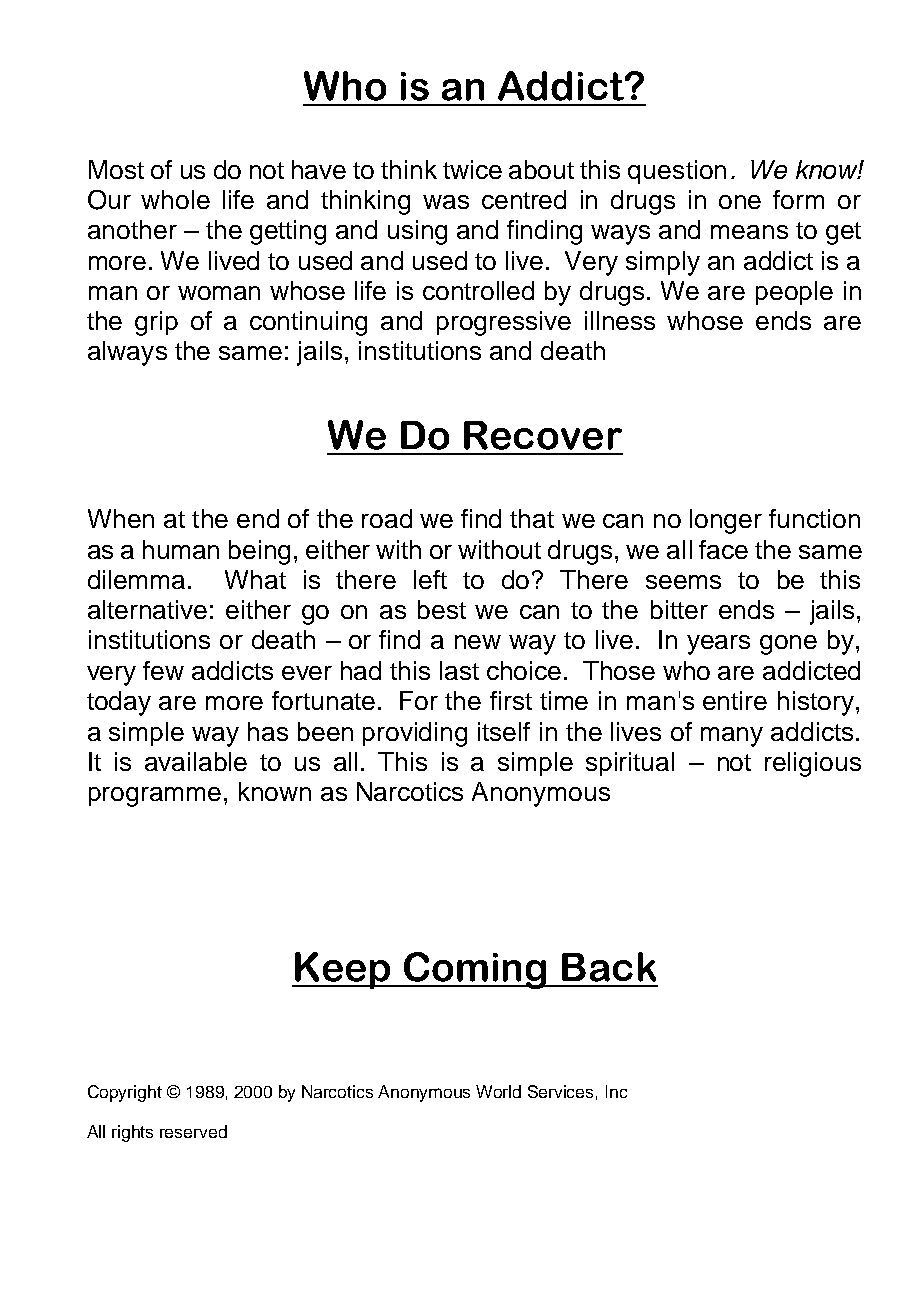 Image resolution: width=924 pixels, height=1308 pixels. What do you see at coordinates (478, 642) in the screenshot?
I see `new` at bounding box center [478, 642].
